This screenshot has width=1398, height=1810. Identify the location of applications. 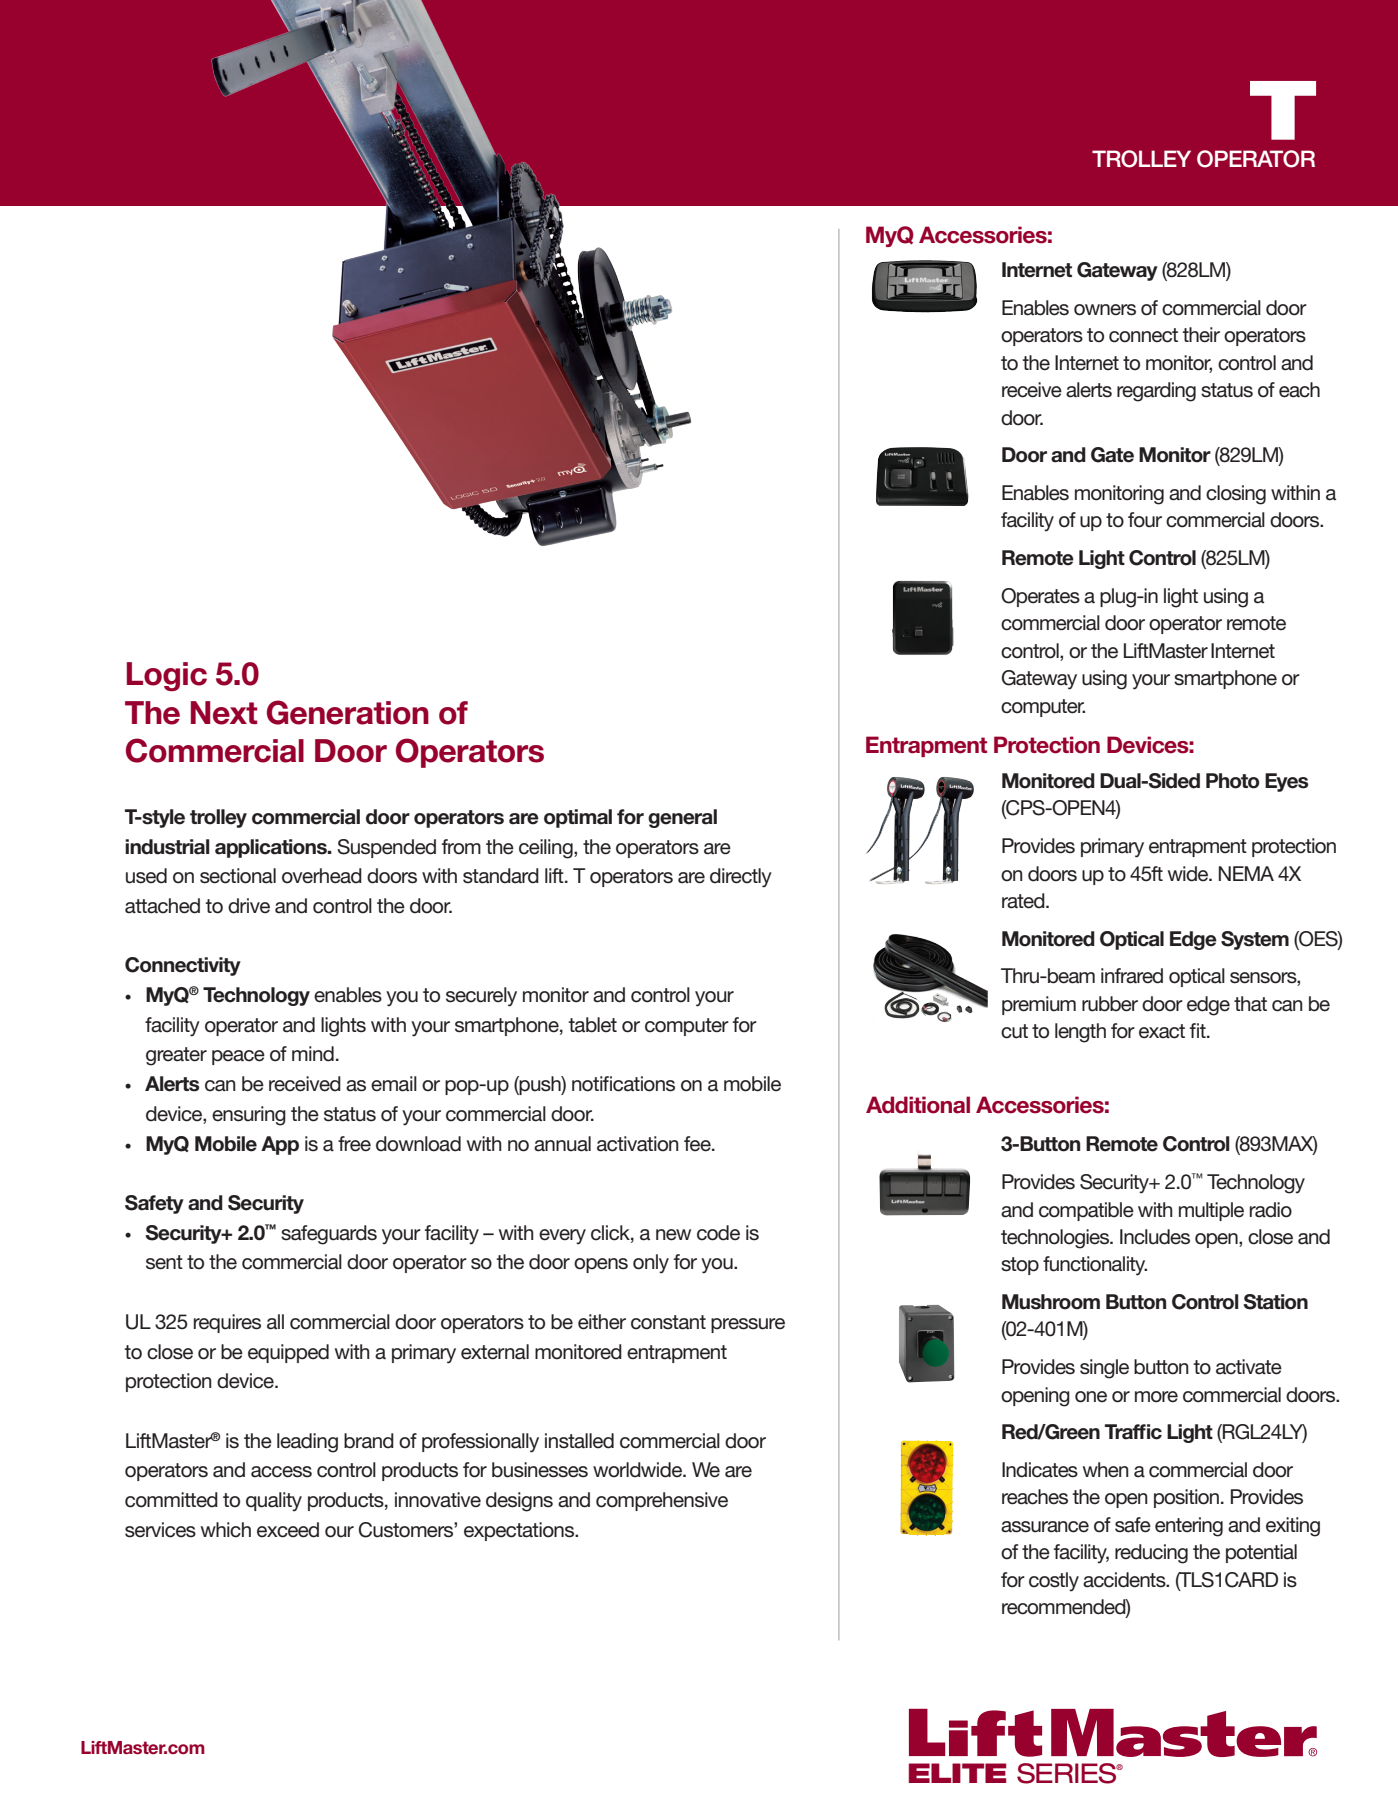
(272, 848).
